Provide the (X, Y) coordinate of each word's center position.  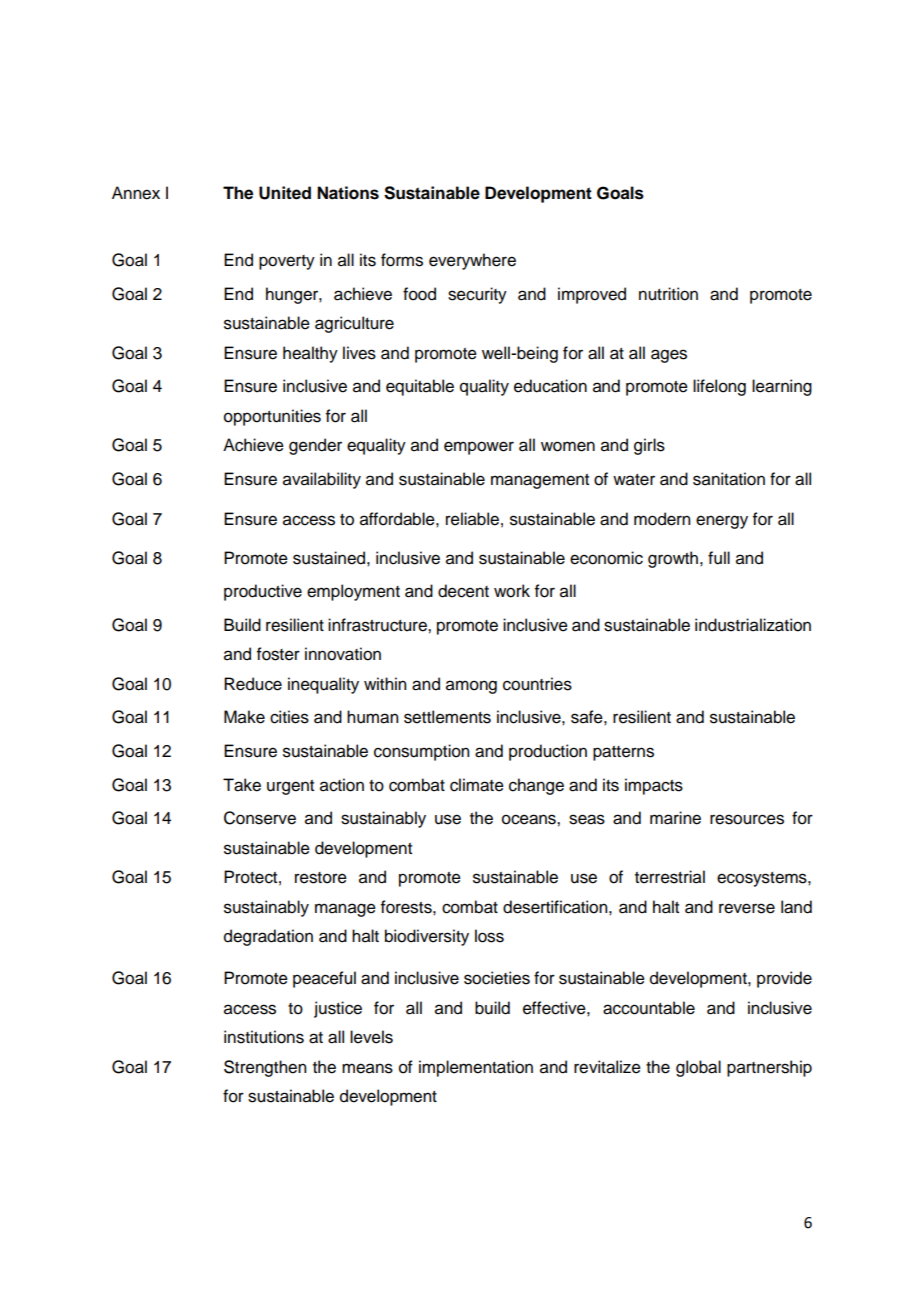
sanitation (729, 479)
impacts (654, 786)
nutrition (668, 294)
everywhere (472, 261)
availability (322, 480)
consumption (421, 752)
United (285, 193)
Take (242, 785)
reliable (472, 519)
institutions (264, 1037)
